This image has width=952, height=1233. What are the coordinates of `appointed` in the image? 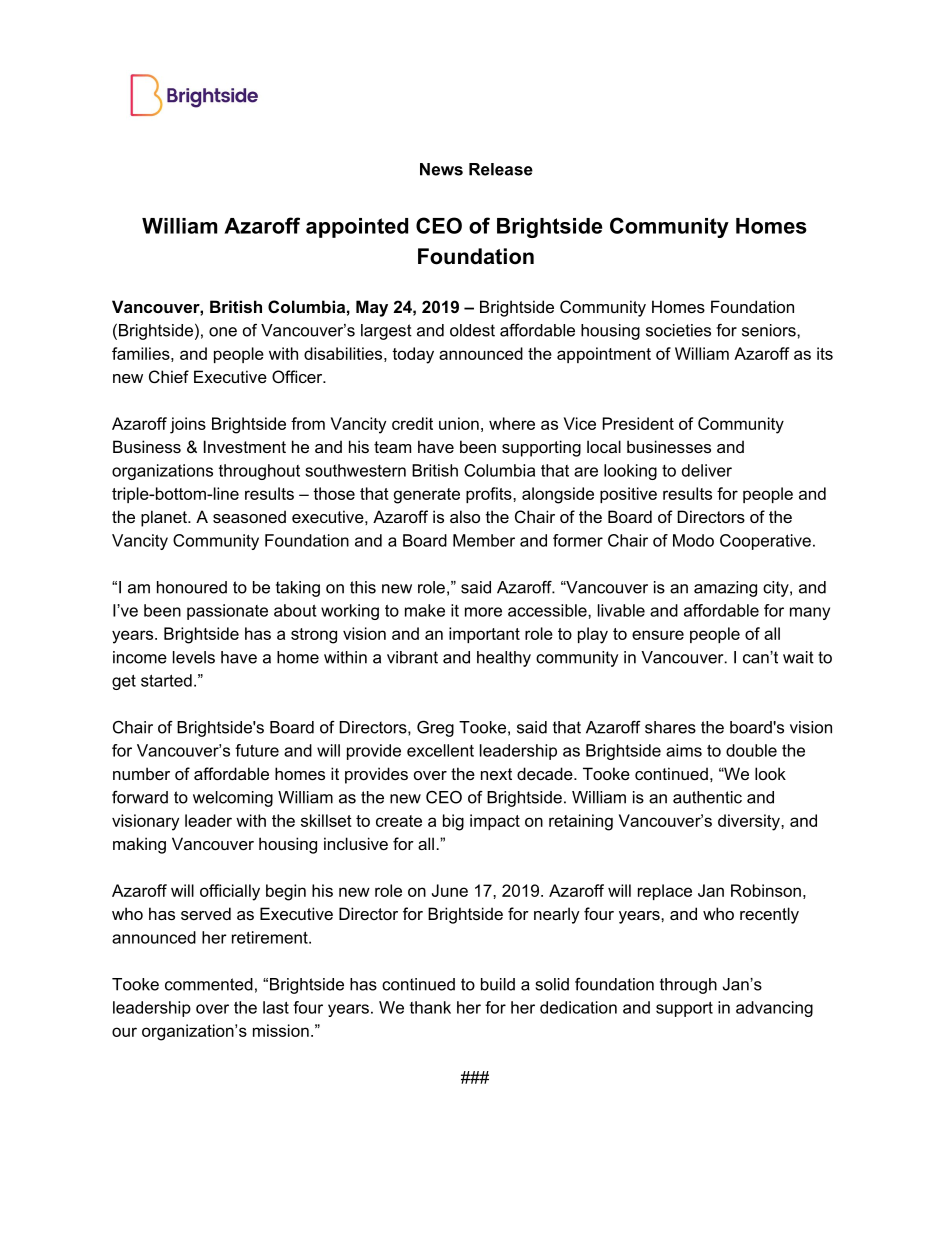 It's located at (357, 228).
